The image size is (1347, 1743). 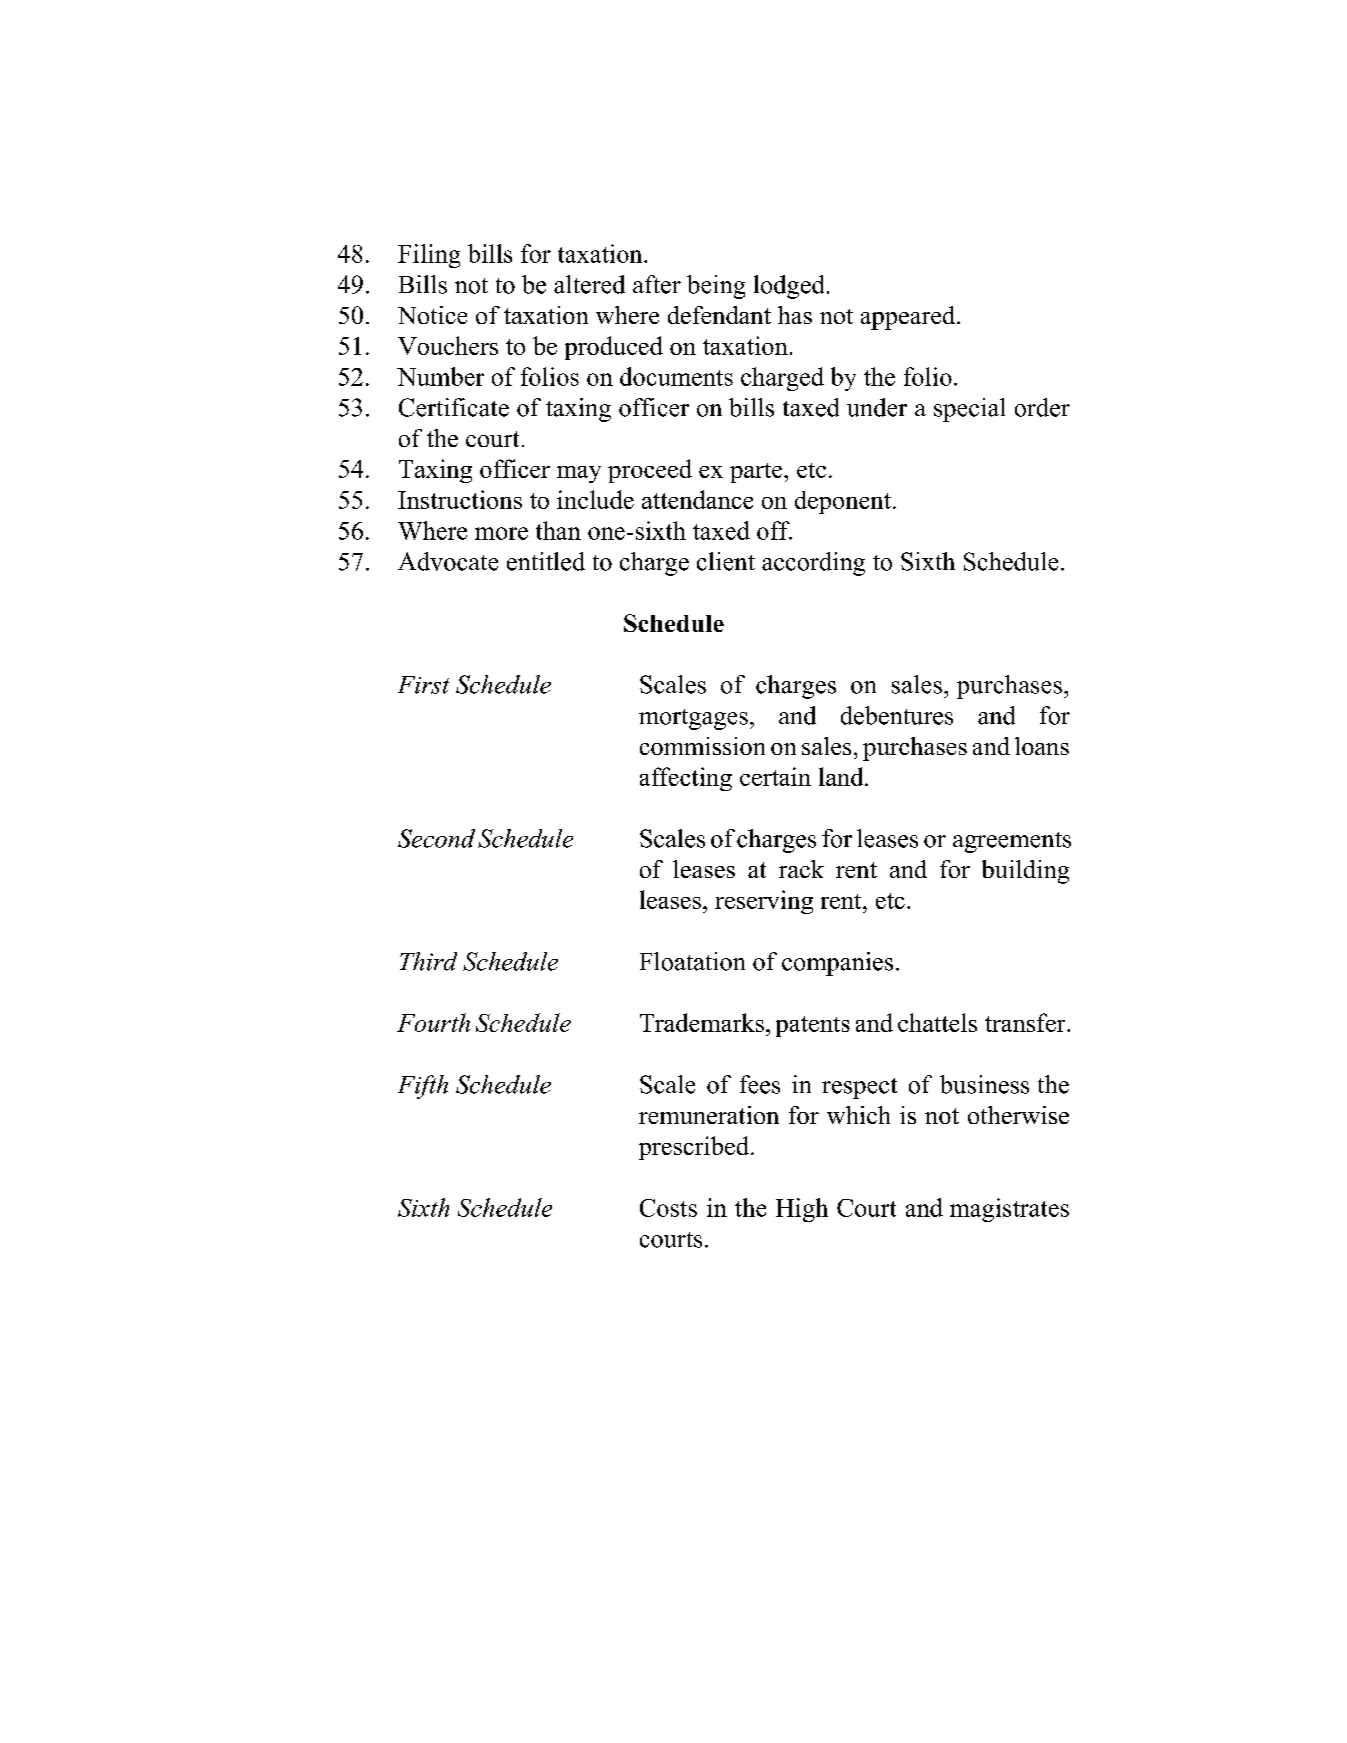 I want to click on prescribed, so click(x=694, y=1148).
